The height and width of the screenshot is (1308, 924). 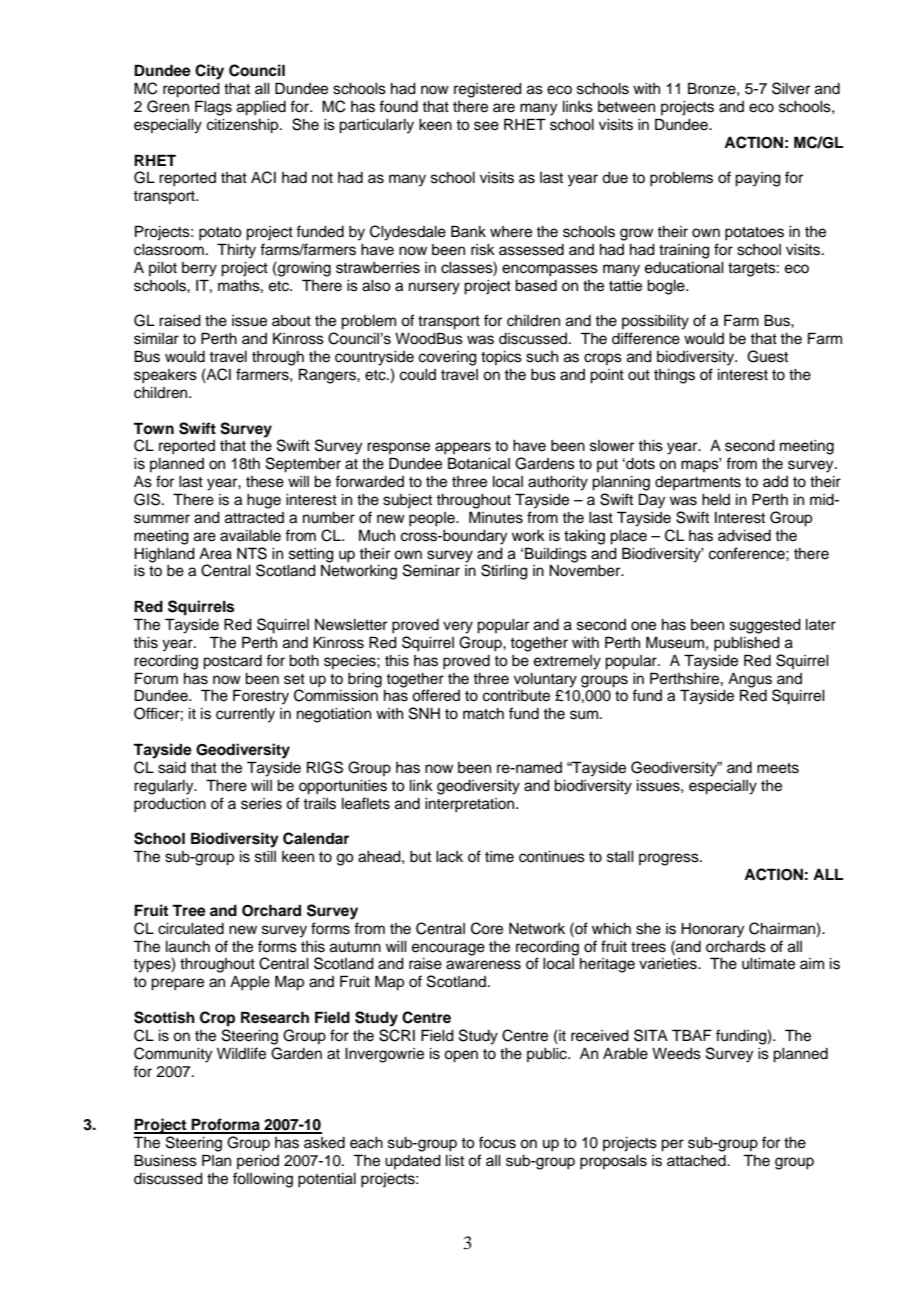 What do you see at coordinates (483, 714) in the screenshot?
I see `match` at bounding box center [483, 714].
